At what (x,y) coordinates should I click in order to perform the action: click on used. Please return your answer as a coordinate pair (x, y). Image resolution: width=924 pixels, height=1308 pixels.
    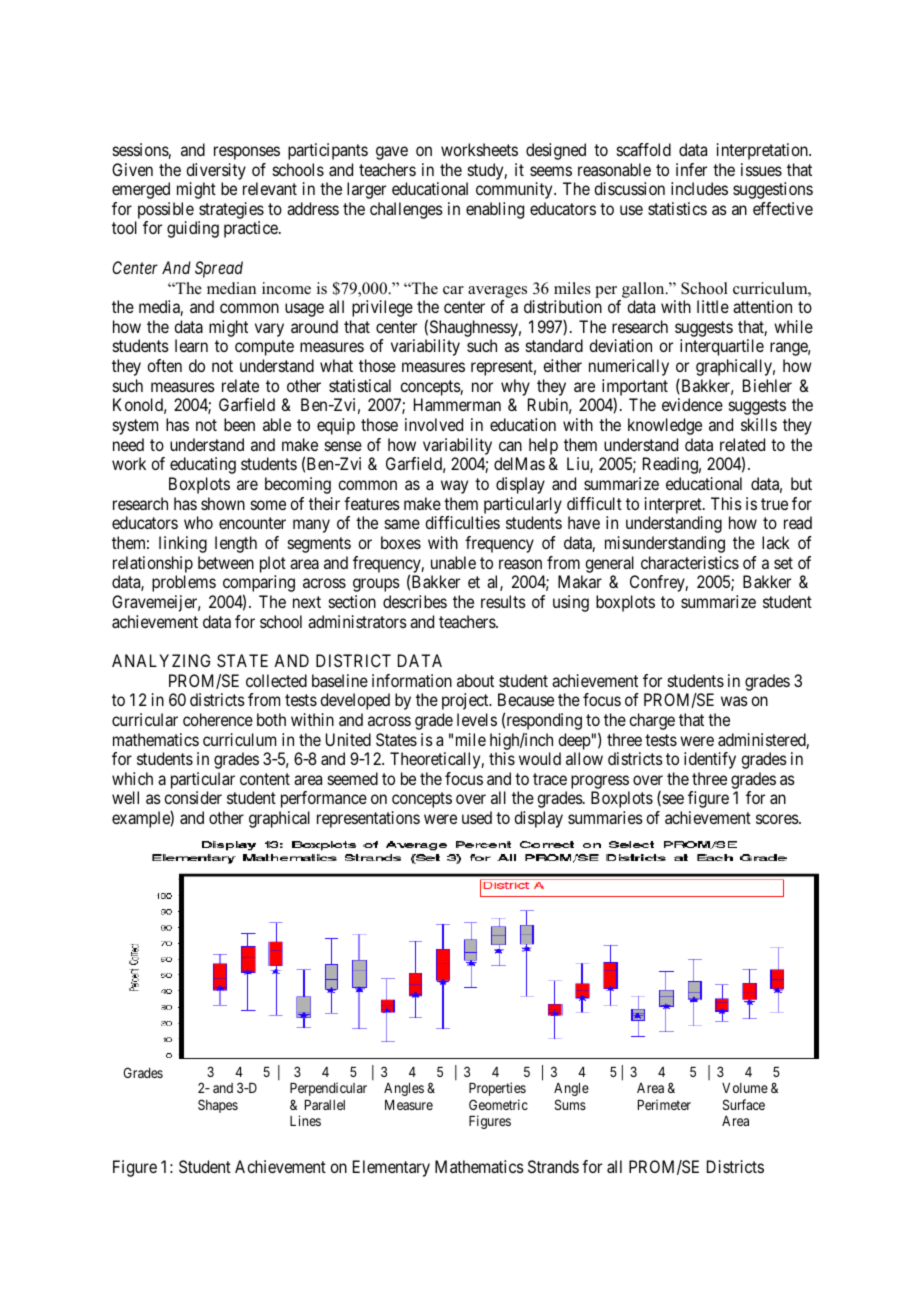
    Looking at the image, I should click on (477, 817).
